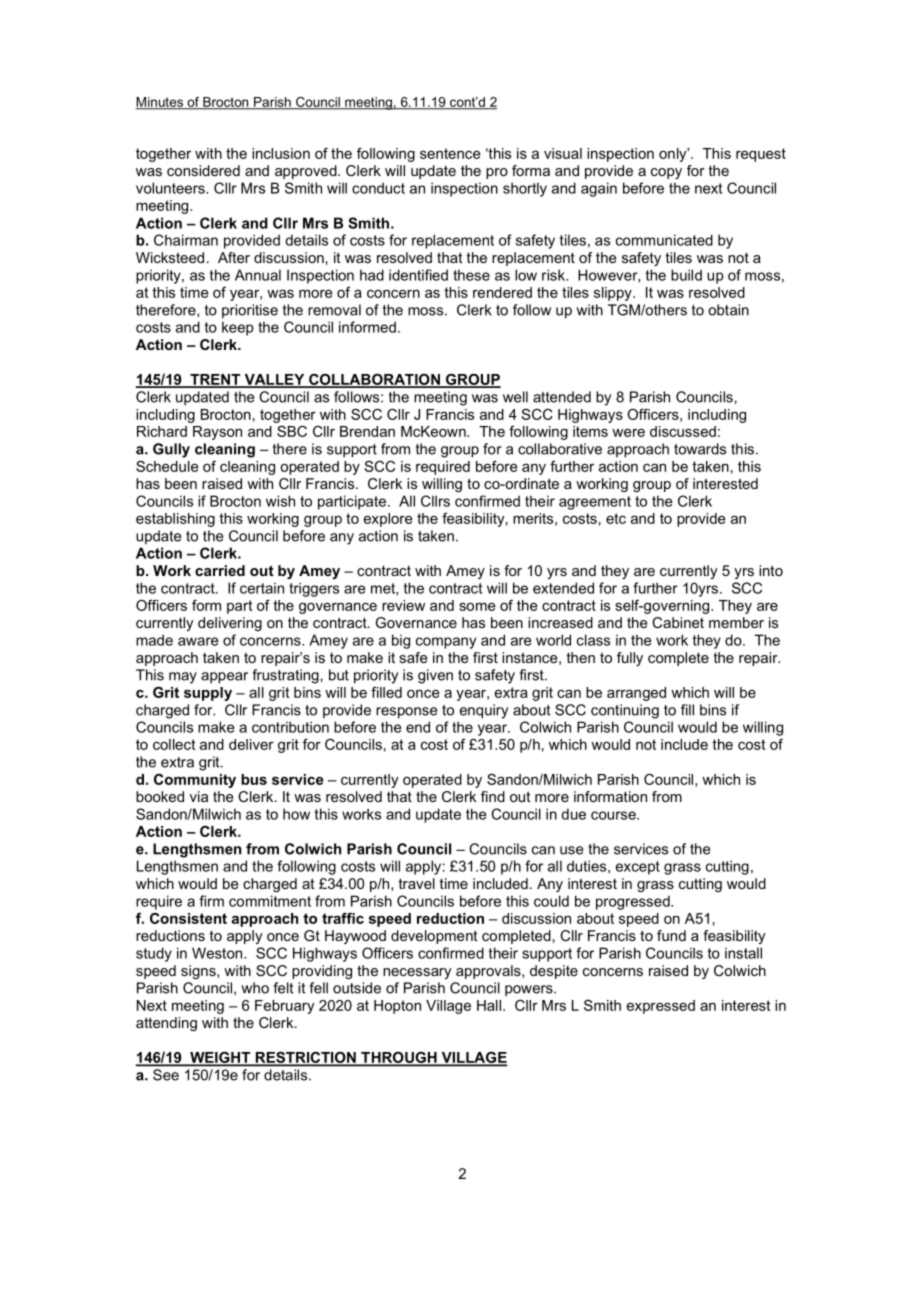 The height and width of the screenshot is (1308, 924). Describe the element at coordinates (484, 711) in the screenshot. I see `enquiry` at that location.
